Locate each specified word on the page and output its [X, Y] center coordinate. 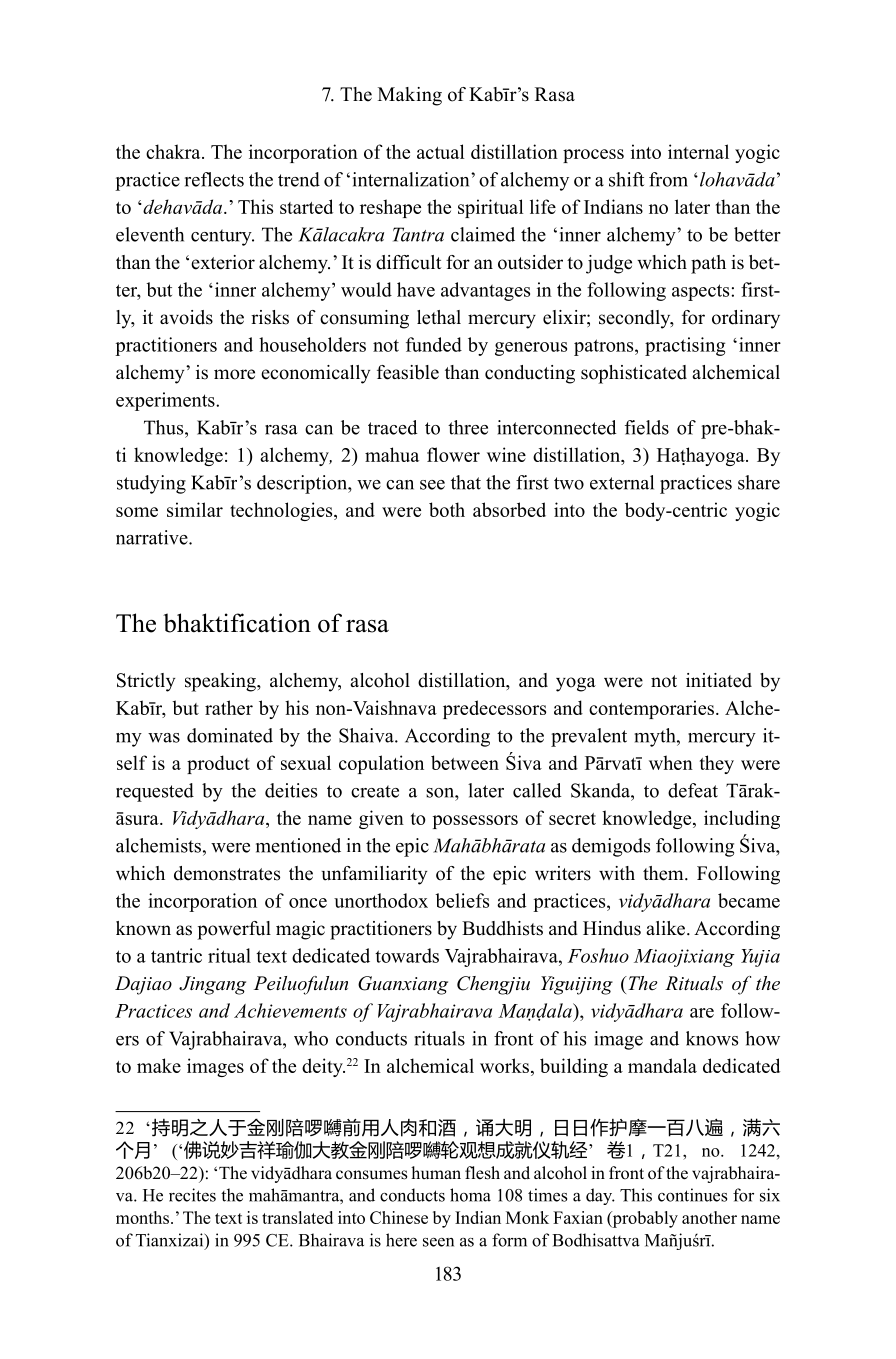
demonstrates [227, 873]
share [759, 482]
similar [195, 509]
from [668, 179]
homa [470, 1195]
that [466, 482]
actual [440, 151]
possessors [475, 822]
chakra [174, 151]
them [664, 873]
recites [192, 1195]
